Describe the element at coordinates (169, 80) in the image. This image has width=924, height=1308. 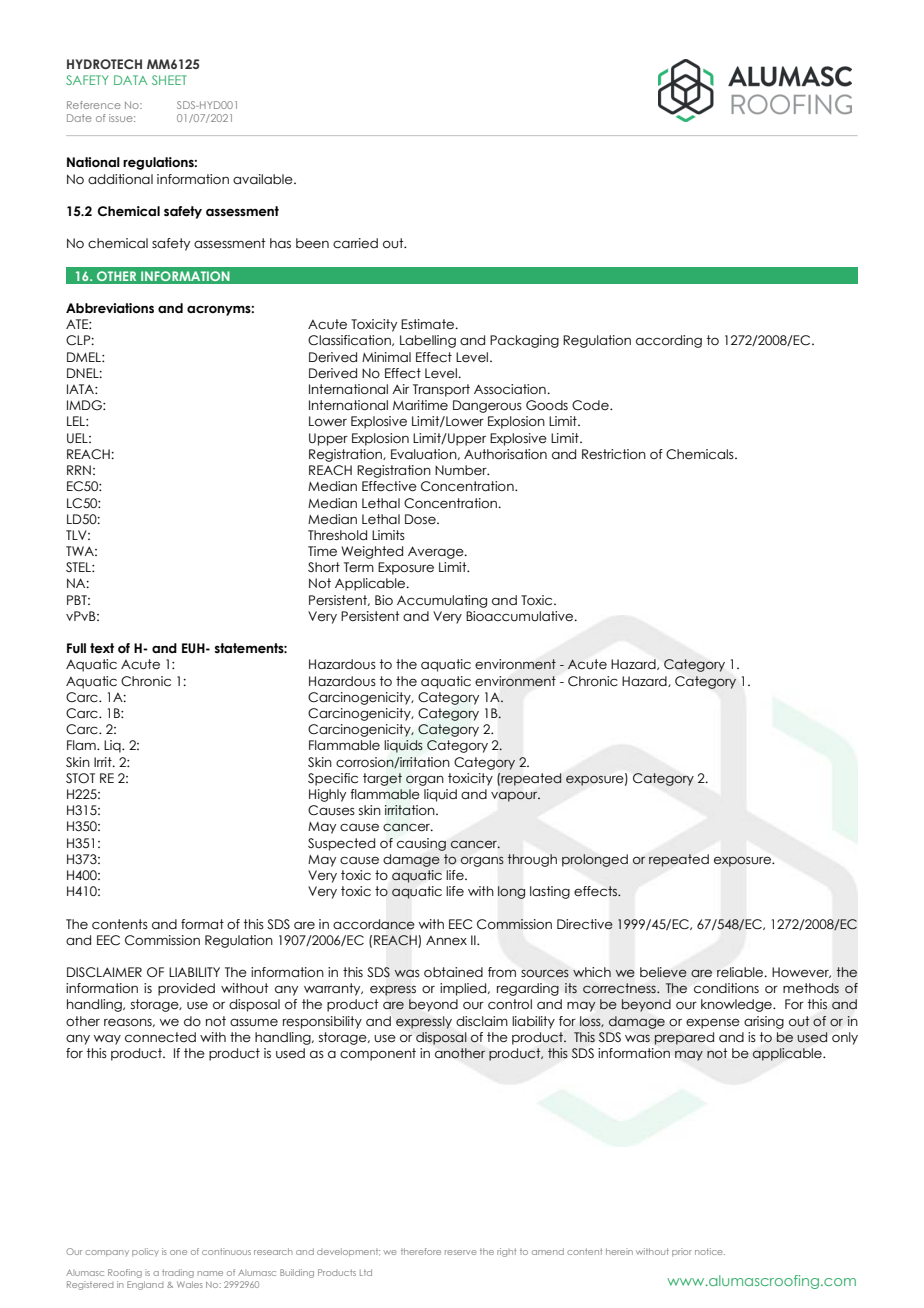
I see `SHEET` at that location.
